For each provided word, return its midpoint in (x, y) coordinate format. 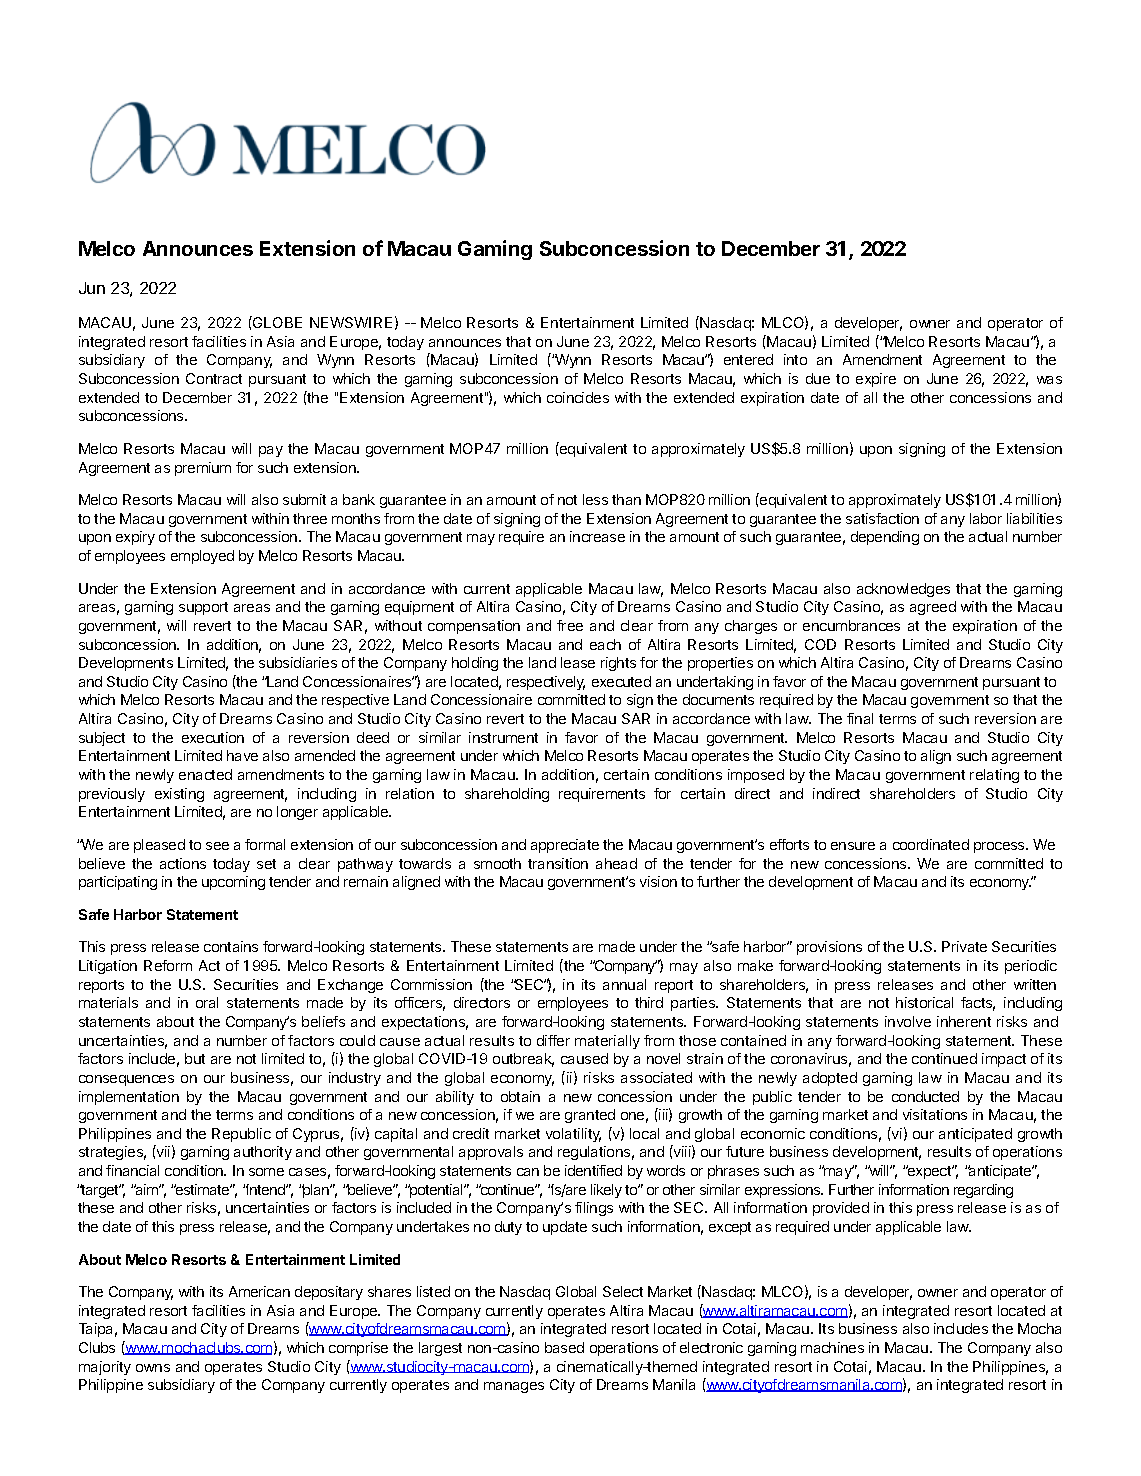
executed (621, 681)
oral (207, 1002)
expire (876, 380)
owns (153, 1368)
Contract (214, 378)
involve (908, 1021)
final (860, 718)
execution (213, 737)
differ (553, 1040)
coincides (578, 397)
